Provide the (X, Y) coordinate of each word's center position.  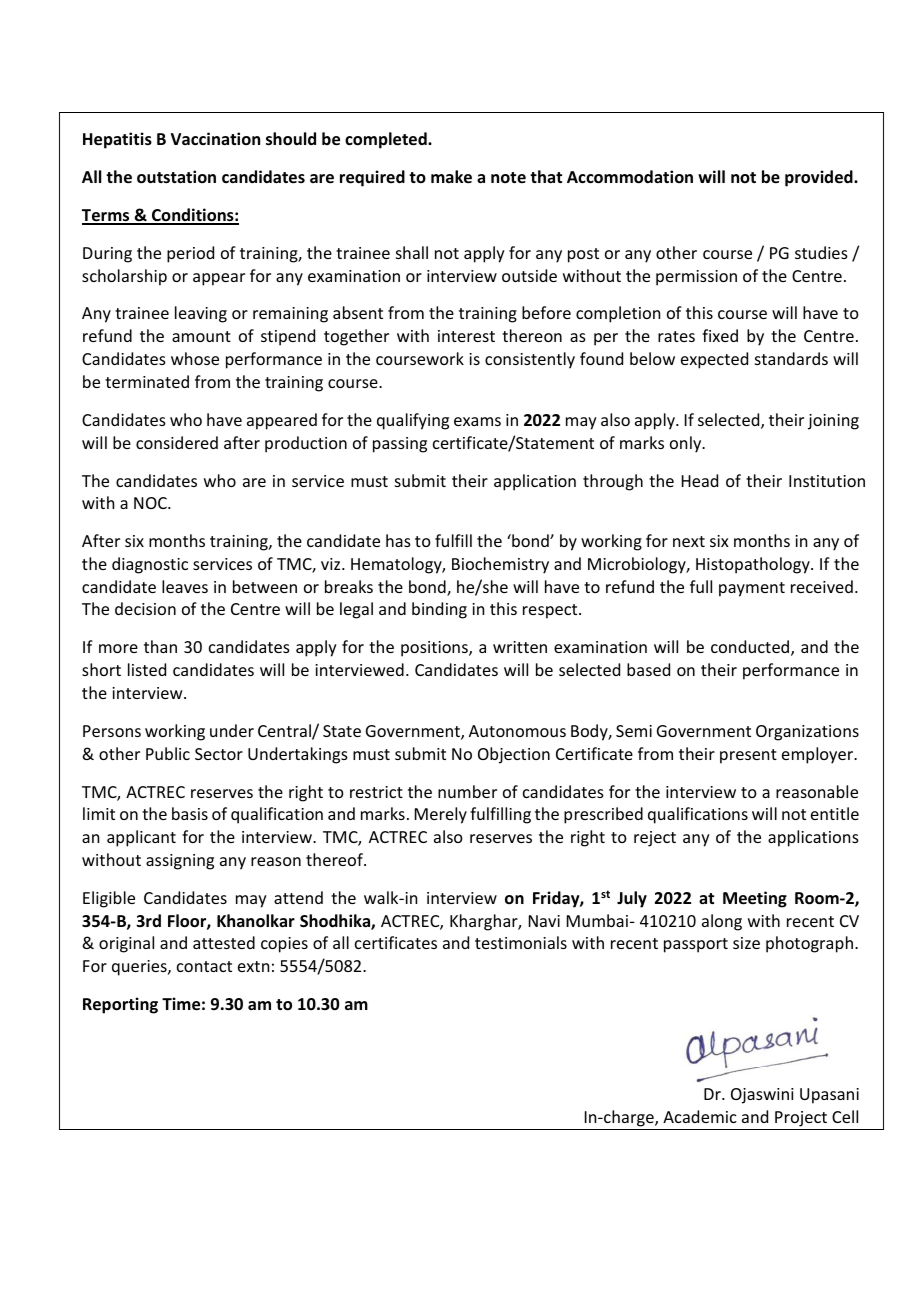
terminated (147, 381)
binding (439, 610)
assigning (180, 862)
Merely (441, 815)
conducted (751, 648)
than (160, 646)
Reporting (120, 1005)
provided (820, 178)
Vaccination (215, 138)
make (451, 177)
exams (477, 421)
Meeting (755, 899)
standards (791, 358)
